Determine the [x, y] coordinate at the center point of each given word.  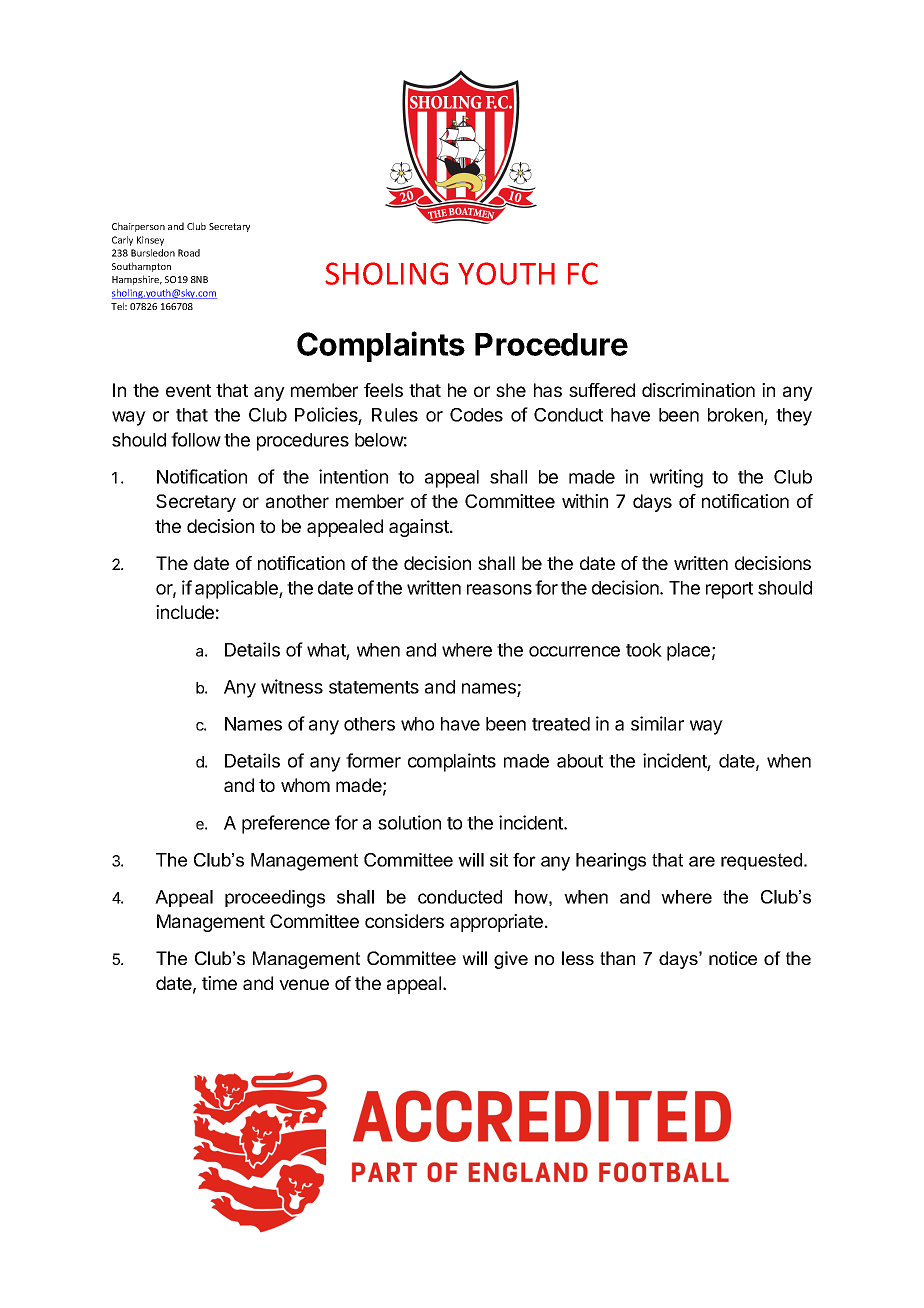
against [420, 528]
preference [286, 824]
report [729, 590]
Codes [476, 415]
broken [736, 416]
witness [292, 686]
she [511, 390]
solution [409, 822]
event [188, 390]
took [644, 650]
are [702, 861]
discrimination [698, 390]
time [219, 983]
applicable [237, 589]
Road [189, 253]
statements [374, 687]
